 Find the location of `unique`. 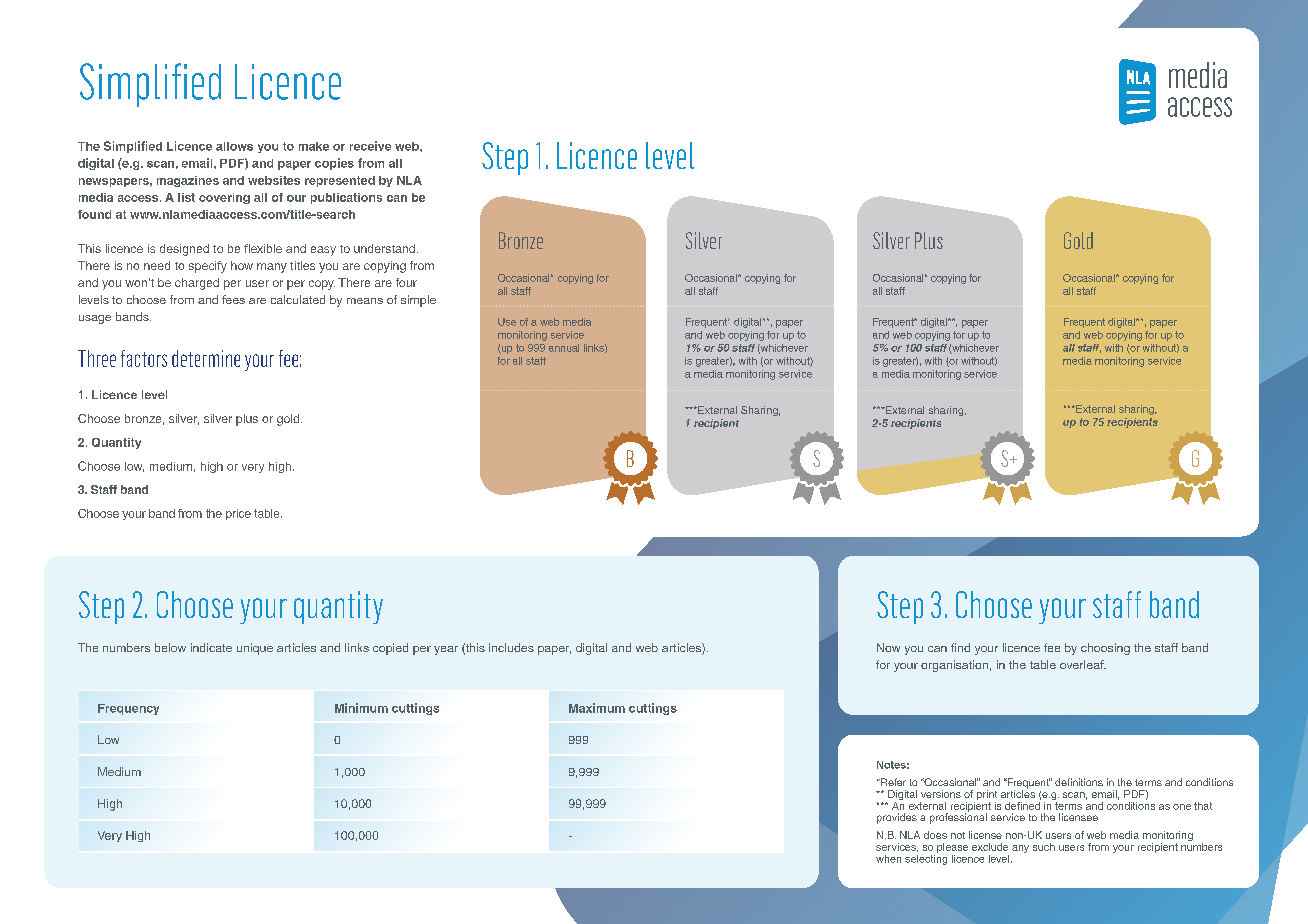

unique is located at coordinates (255, 649).
